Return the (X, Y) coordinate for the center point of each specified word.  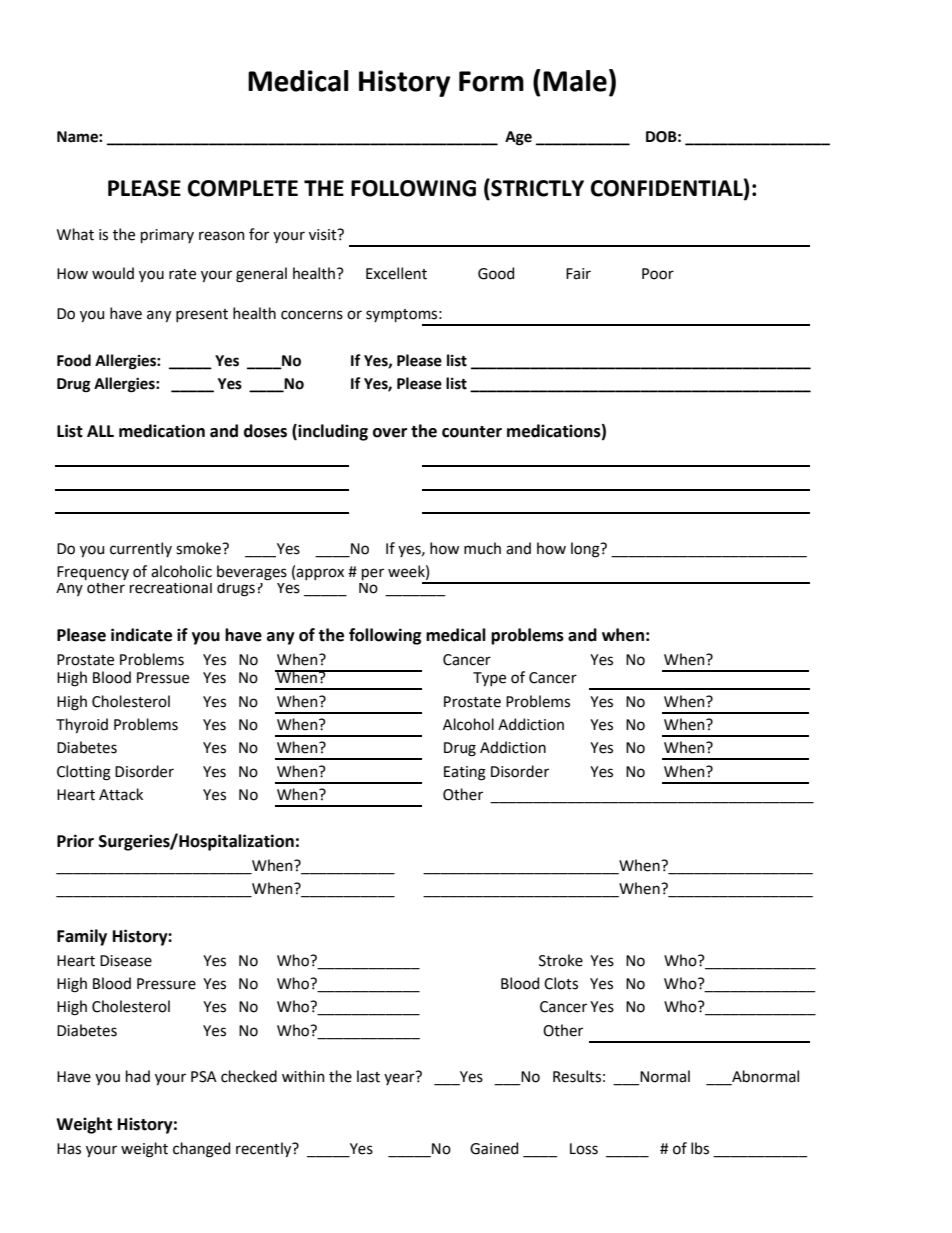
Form (491, 81)
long (586, 550)
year (399, 1079)
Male (575, 81)
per (373, 574)
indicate (141, 635)
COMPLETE (243, 188)
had (138, 1076)
